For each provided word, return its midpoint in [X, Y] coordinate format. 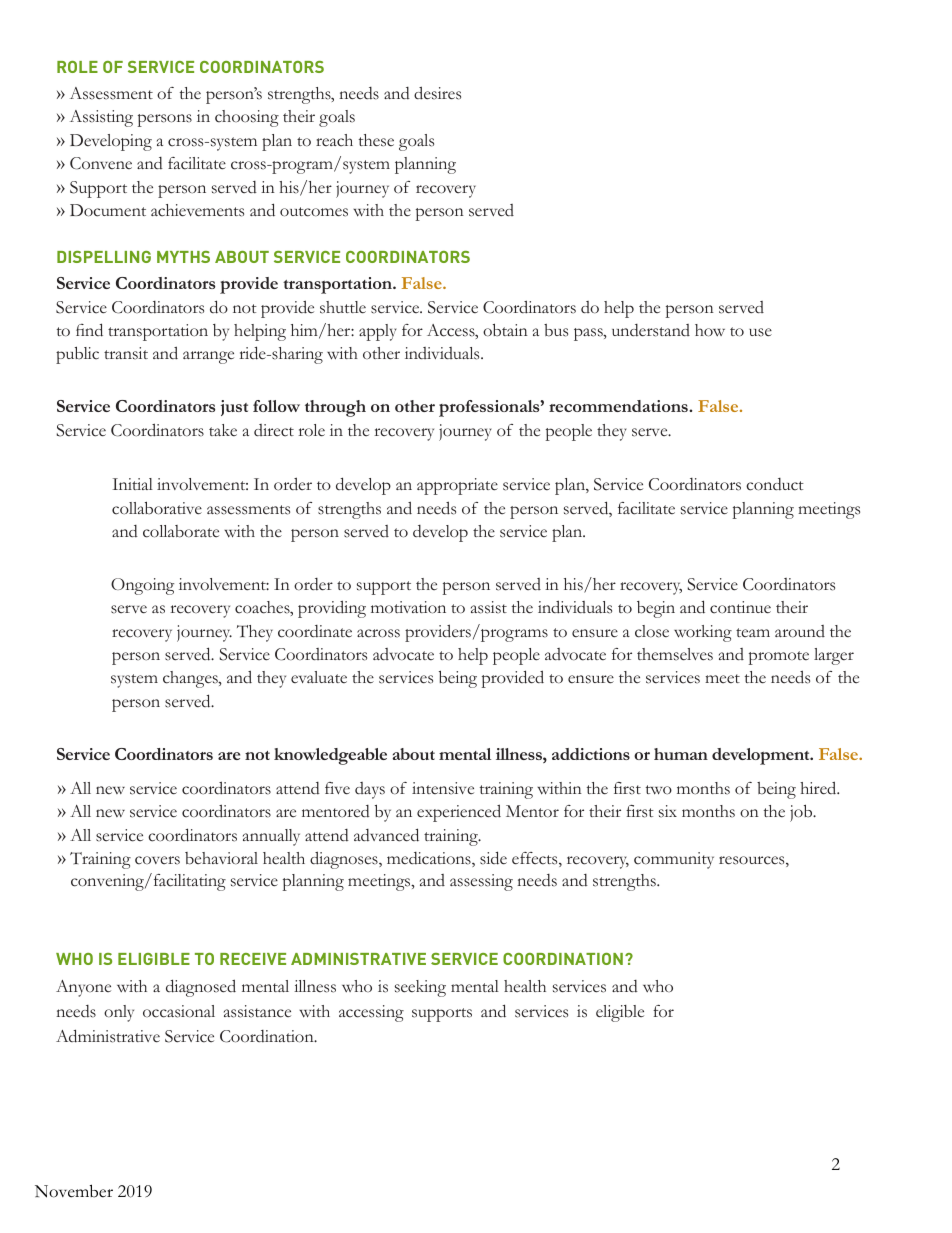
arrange [208, 357]
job [802, 813]
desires [437, 93]
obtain [505, 330]
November [74, 1191]
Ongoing [142, 586]
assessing [481, 882]
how [710, 330]
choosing [247, 118]
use [760, 332]
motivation [408, 607]
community [674, 860]
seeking [420, 988]
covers [157, 860]
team [753, 632]
